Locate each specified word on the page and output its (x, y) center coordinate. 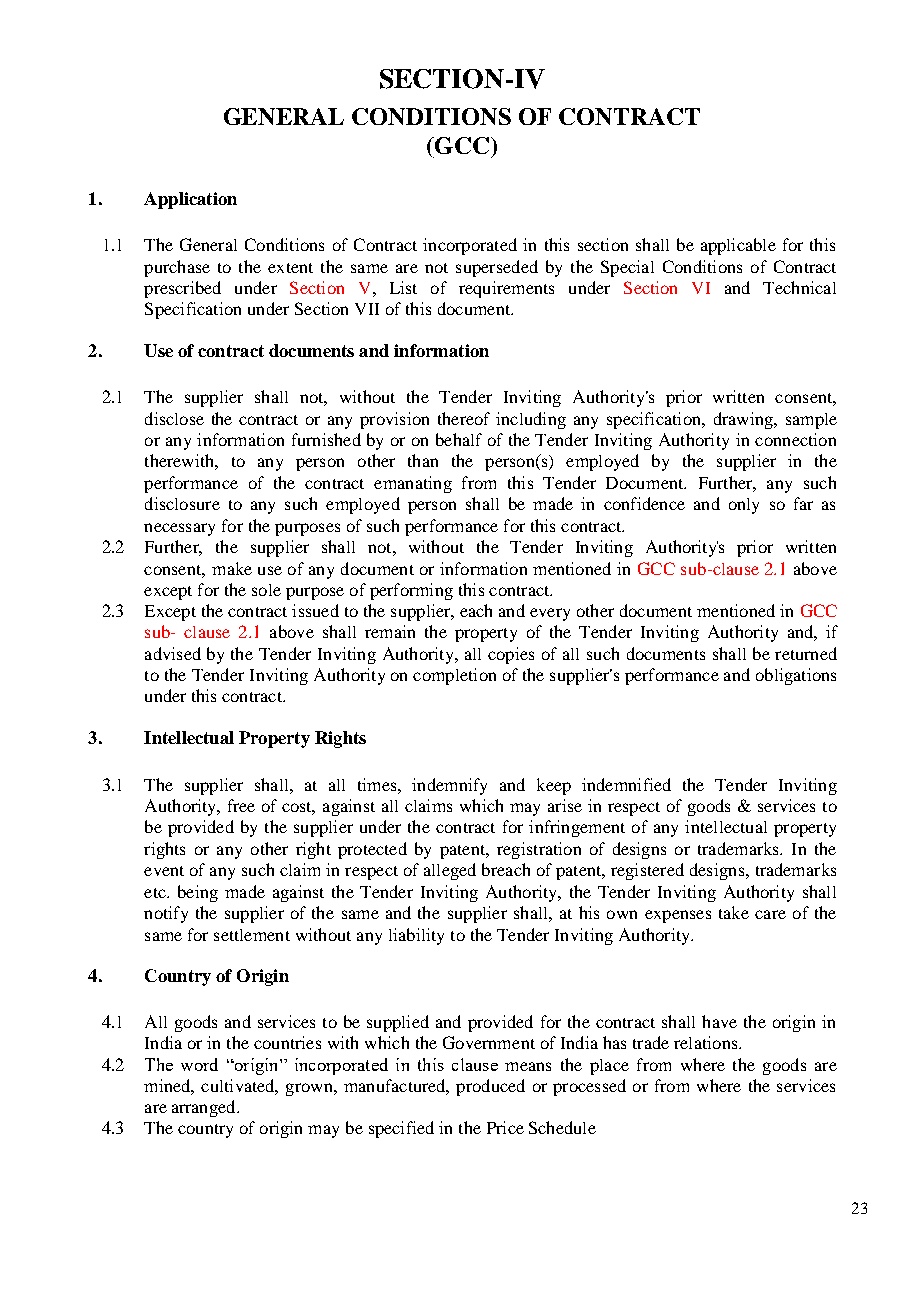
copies (511, 655)
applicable (738, 246)
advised (173, 653)
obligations (796, 676)
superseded (497, 268)
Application (190, 200)
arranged (205, 1108)
